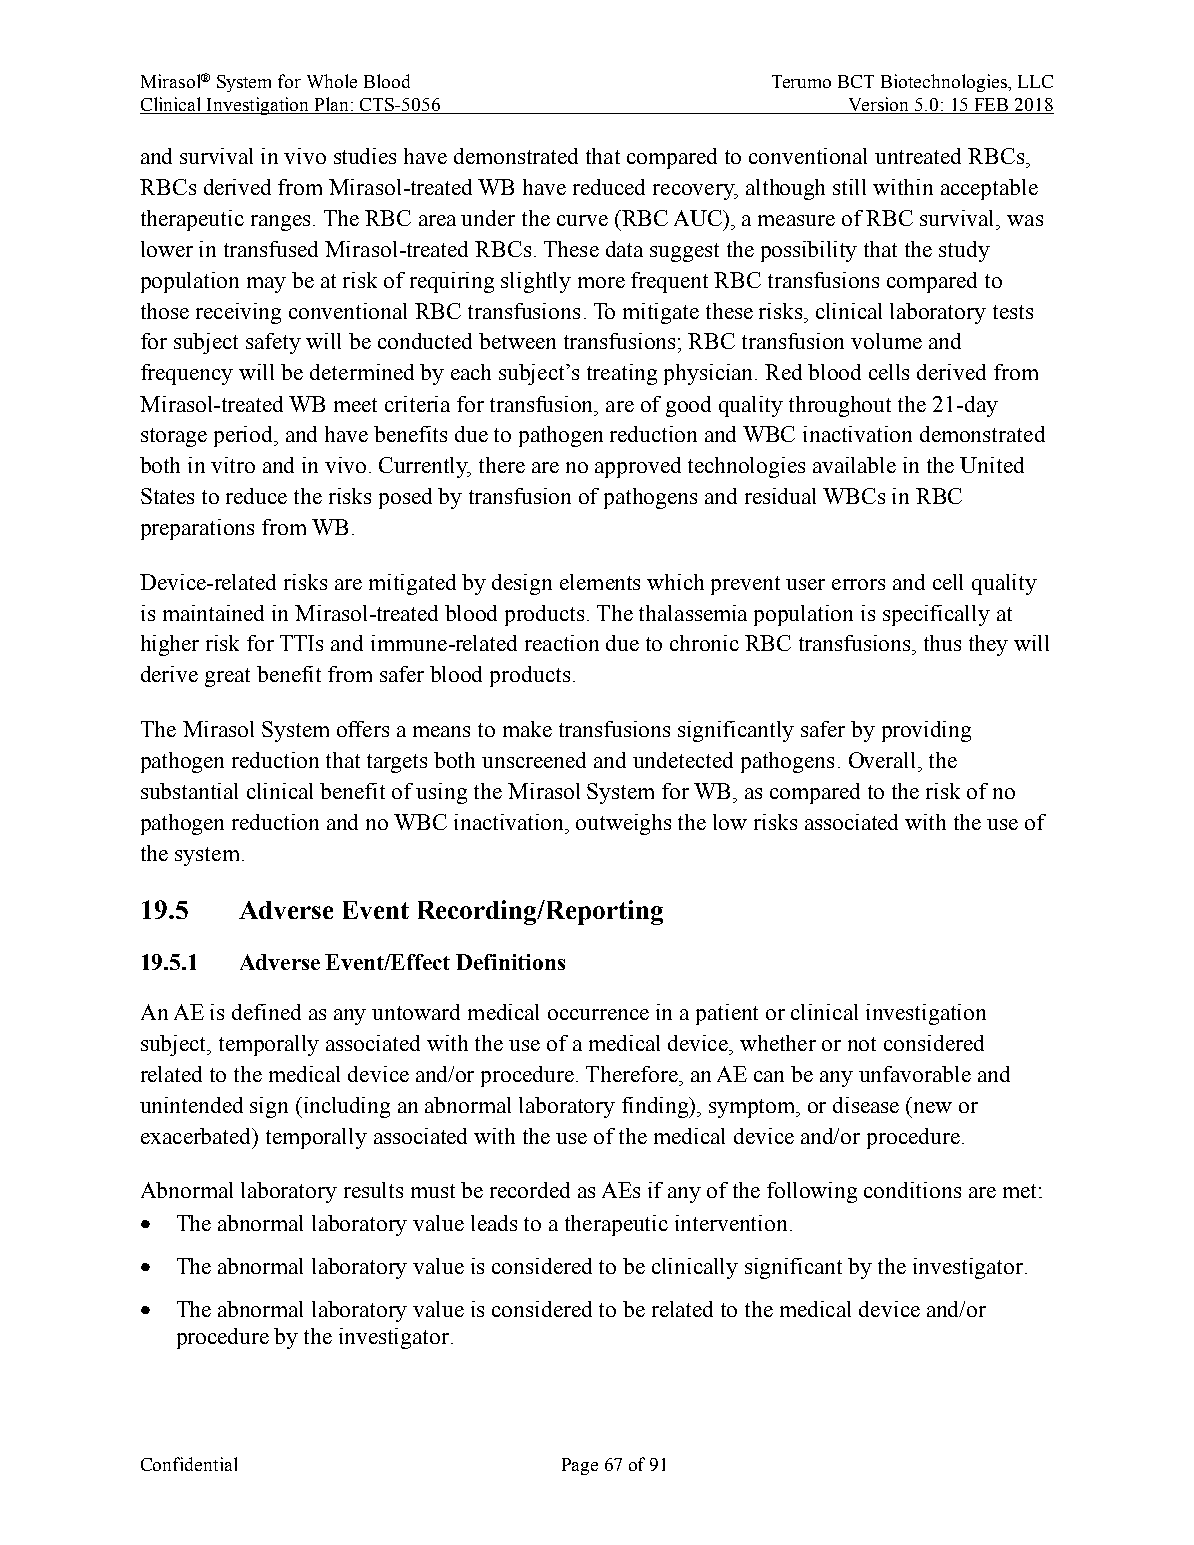  What do you see at coordinates (189, 1464) in the screenshot?
I see `Confidential` at bounding box center [189, 1464].
